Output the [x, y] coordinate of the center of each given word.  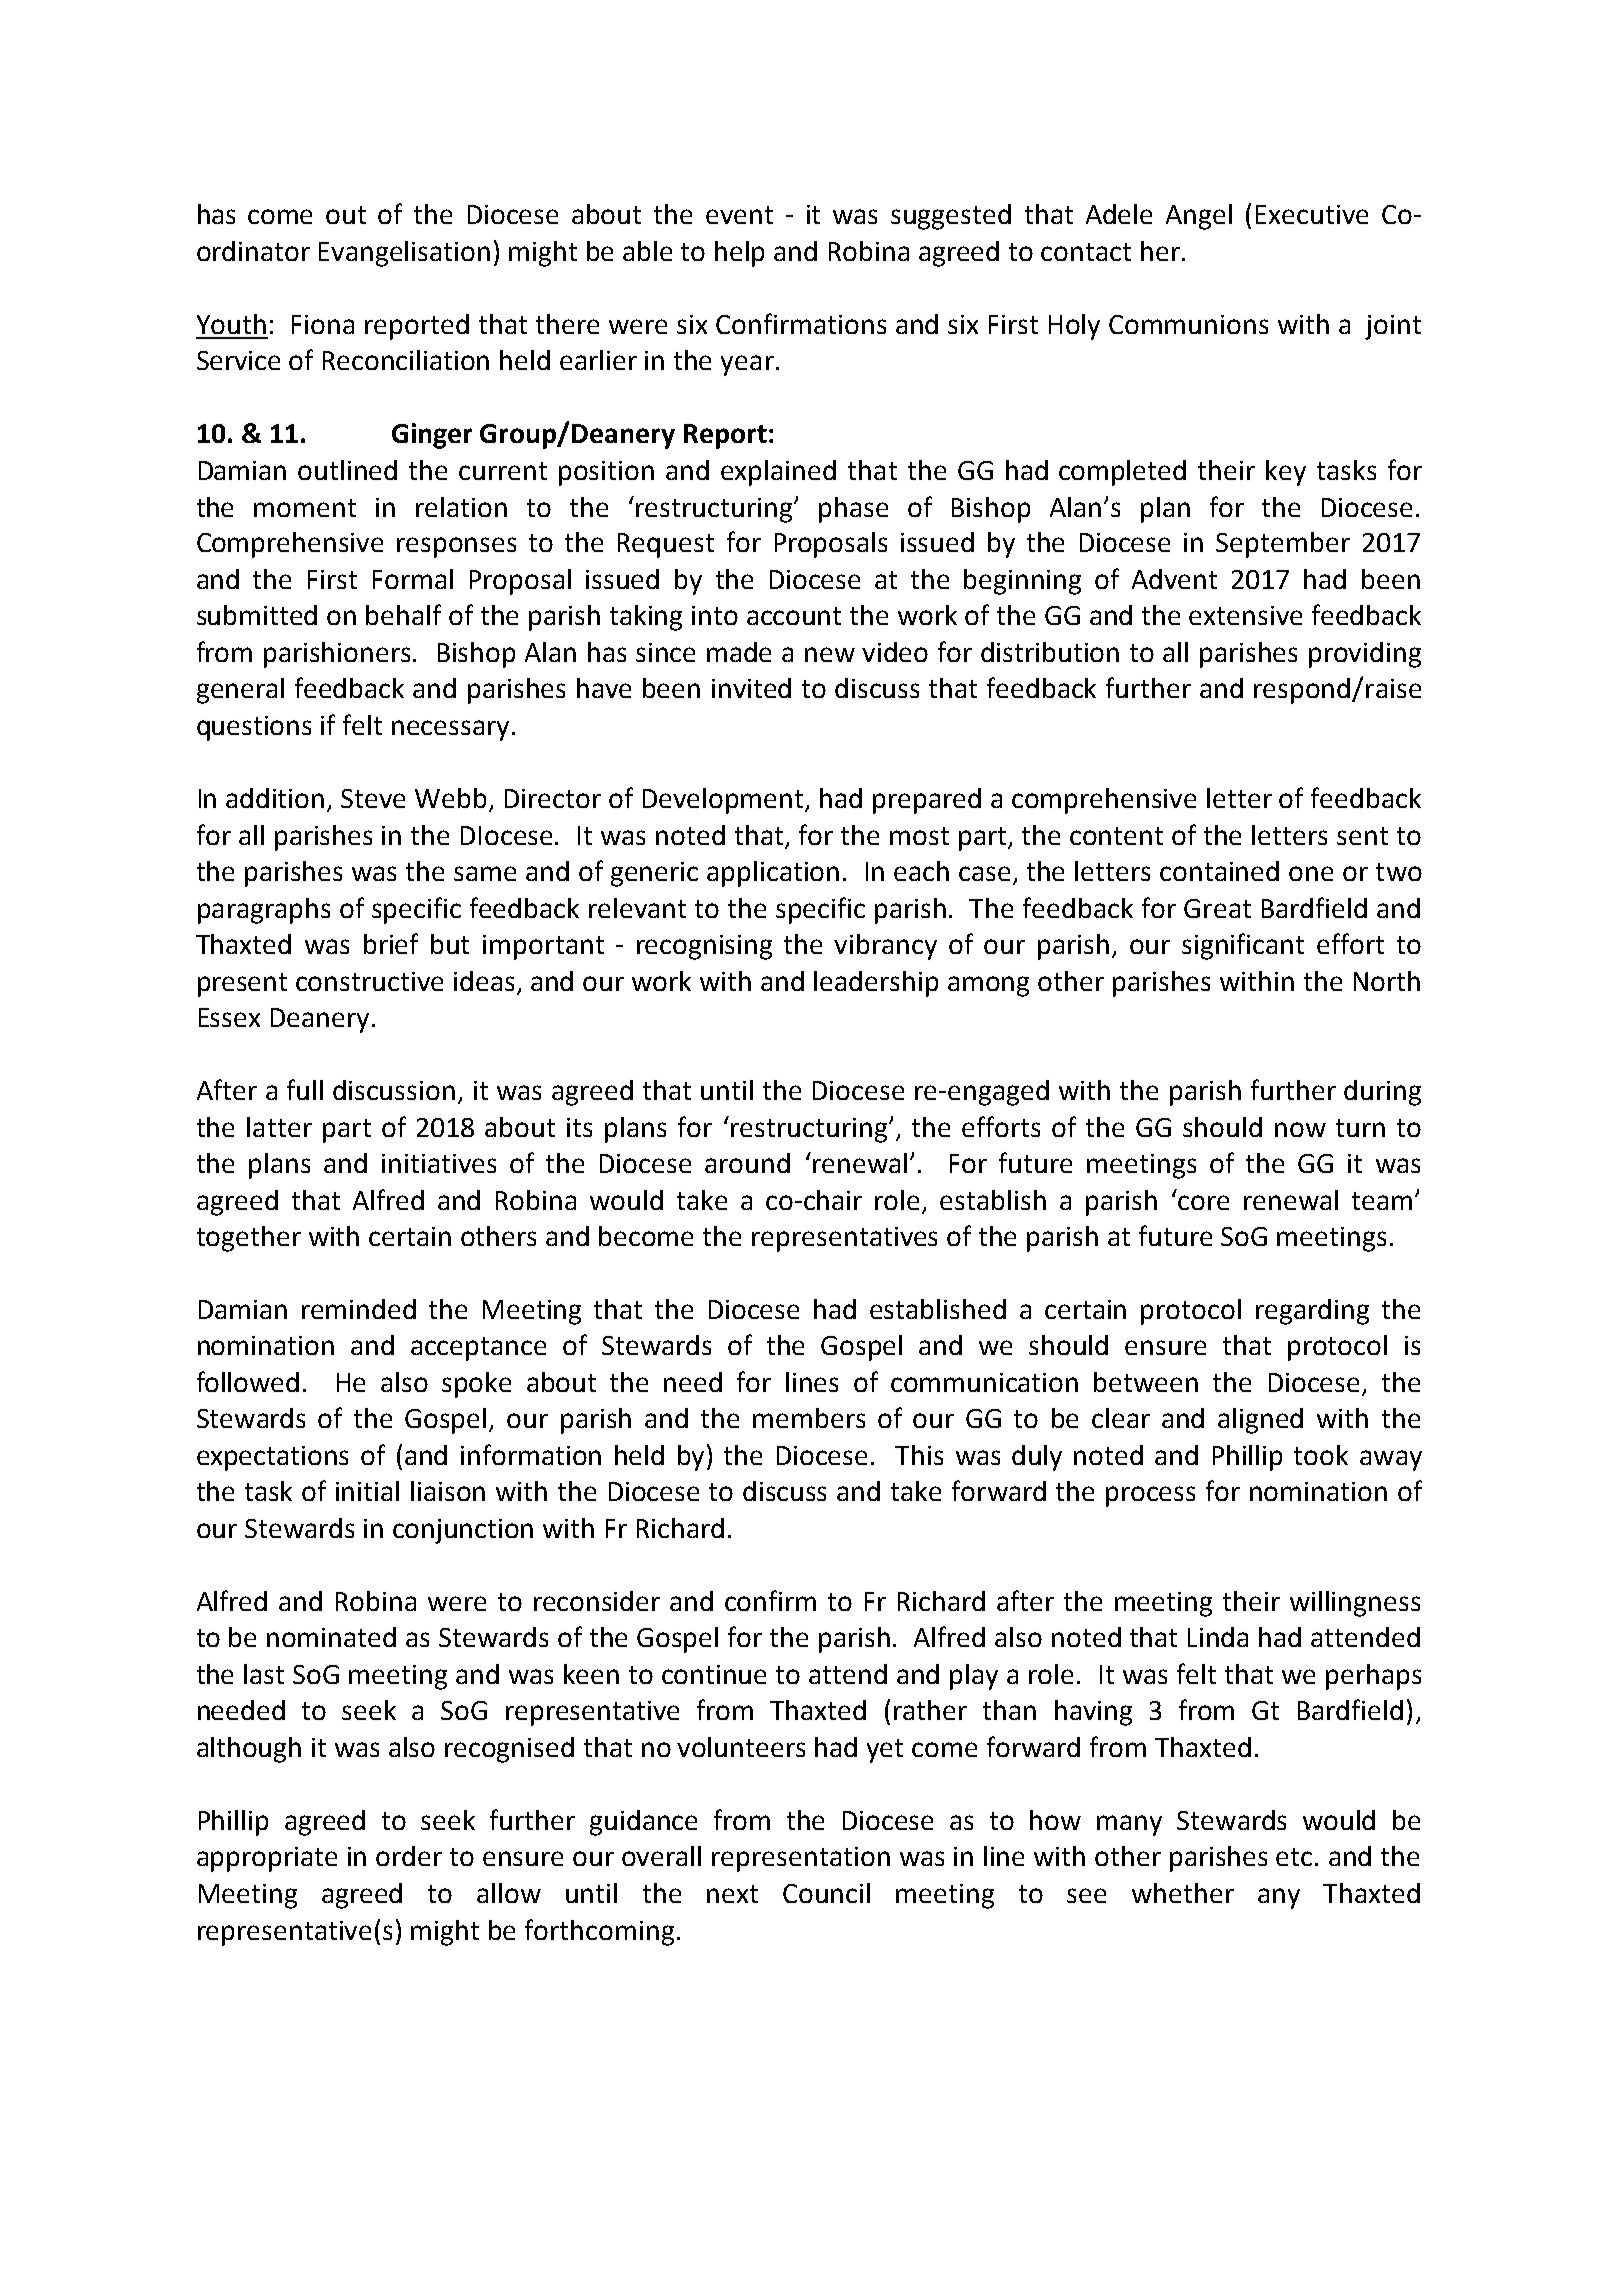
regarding [1312, 1312]
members [809, 1418]
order [409, 1856]
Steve [373, 798]
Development [724, 801]
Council [826, 1893]
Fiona [323, 324]
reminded [359, 1309]
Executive [1312, 214]
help [739, 254]
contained [1219, 871]
